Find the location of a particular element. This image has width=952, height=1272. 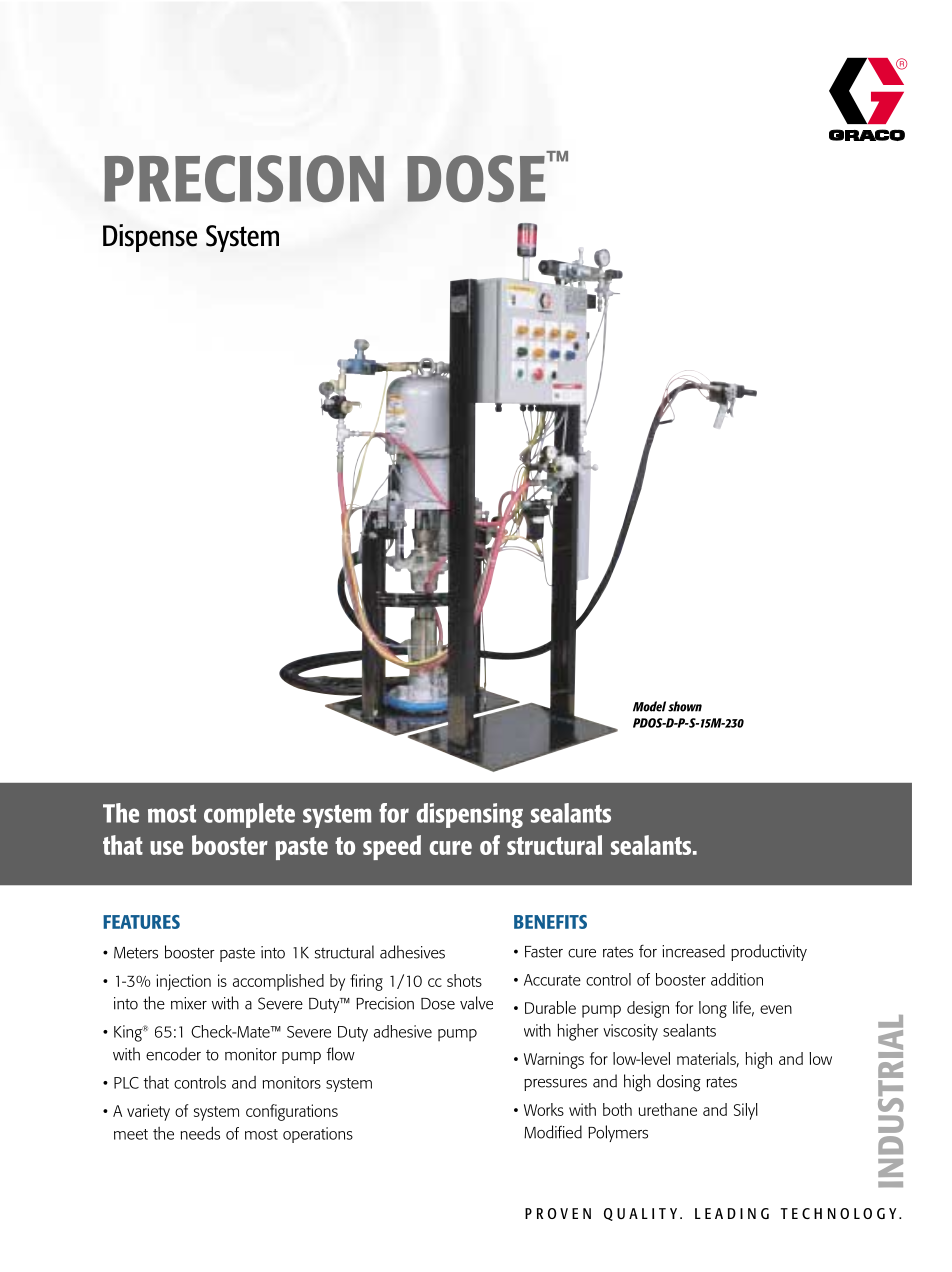

complete is located at coordinates (249, 815).
